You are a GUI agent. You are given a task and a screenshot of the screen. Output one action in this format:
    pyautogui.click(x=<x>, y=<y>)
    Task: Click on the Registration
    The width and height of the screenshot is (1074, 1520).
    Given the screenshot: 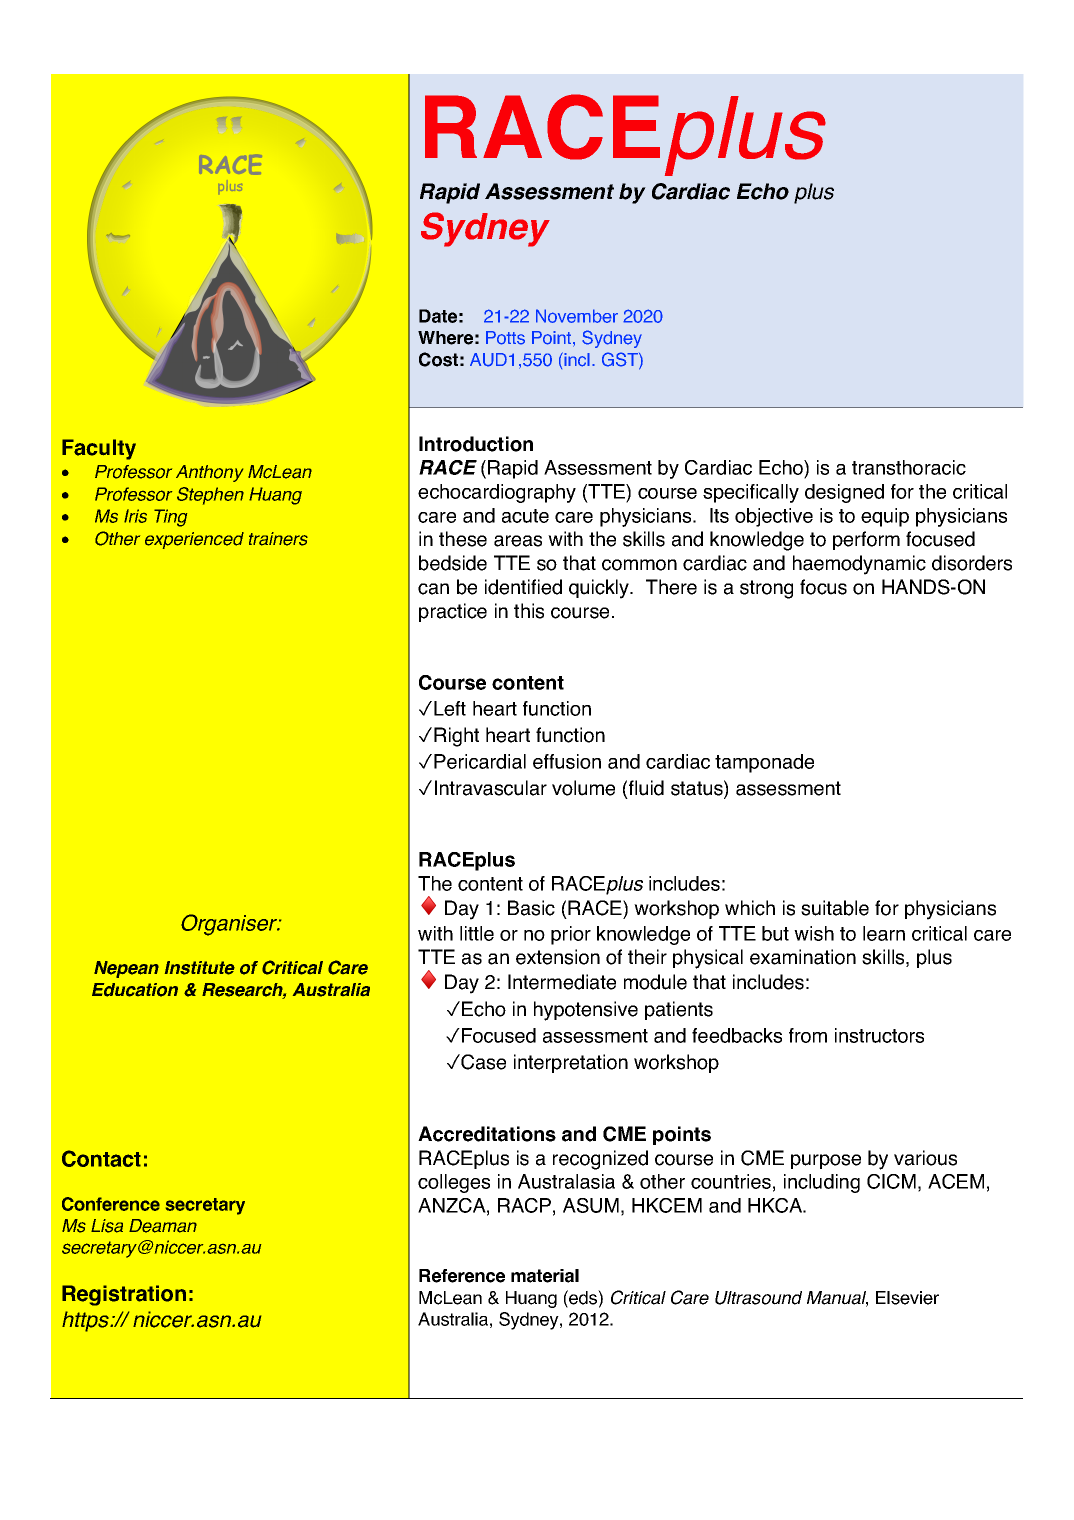 What is the action you would take?
    pyautogui.click(x=124, y=1295)
